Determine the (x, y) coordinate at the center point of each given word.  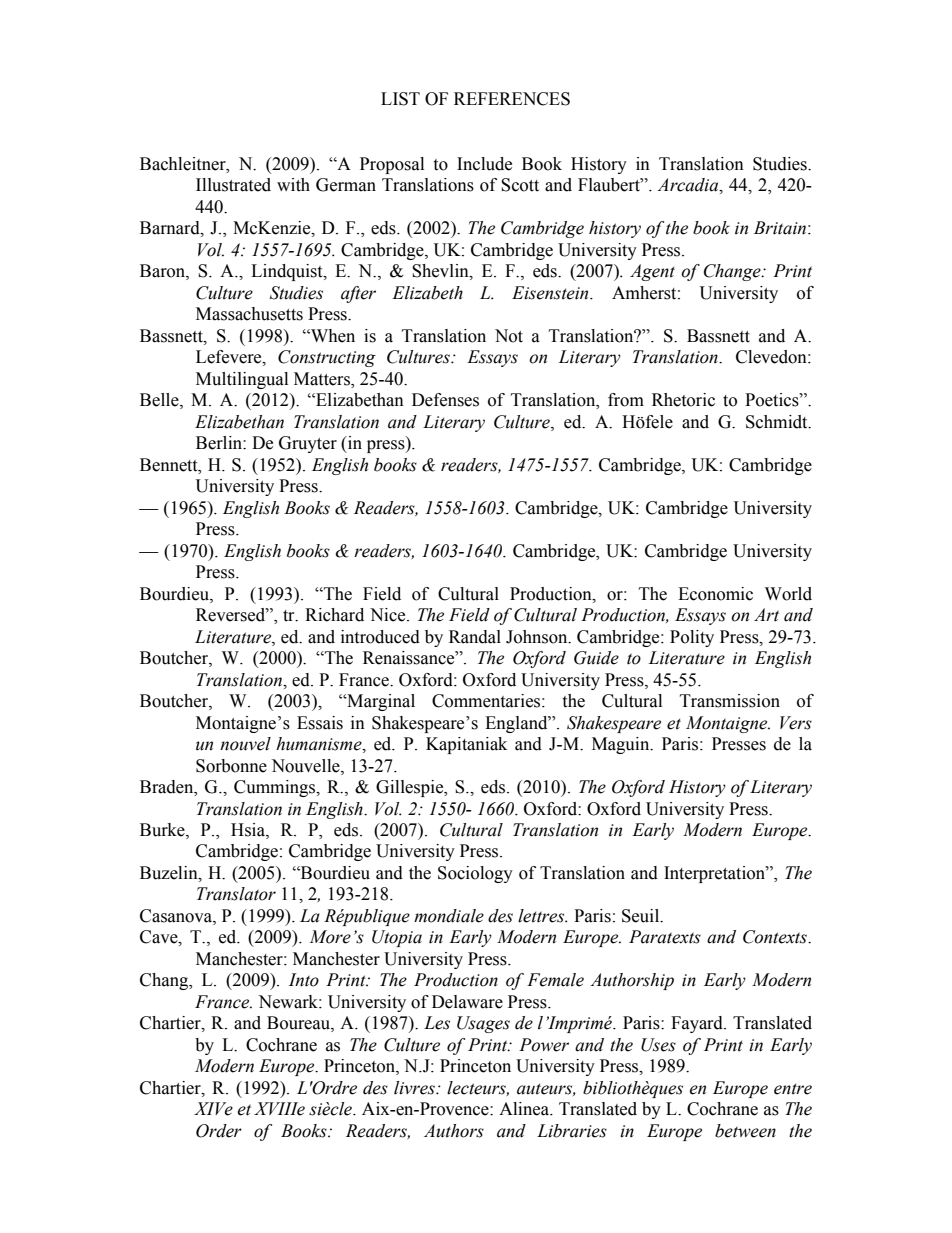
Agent (652, 272)
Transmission (730, 701)
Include (484, 164)
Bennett (170, 465)
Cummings (276, 788)
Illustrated (233, 185)
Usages (483, 1024)
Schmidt (778, 422)
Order (219, 1131)
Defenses (445, 400)
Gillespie (411, 788)
